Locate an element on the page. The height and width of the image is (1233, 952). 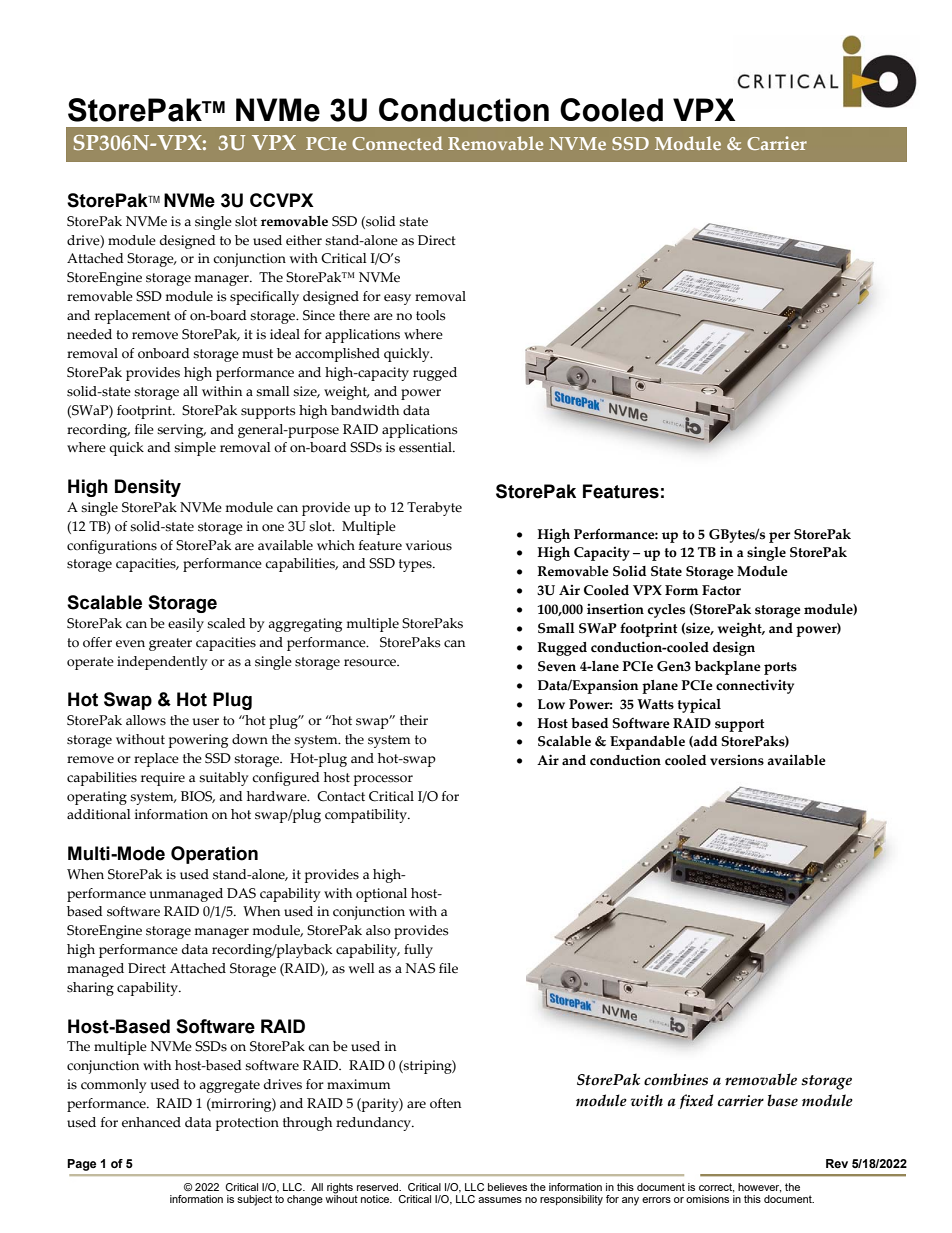
independently is located at coordinates (162, 663).
